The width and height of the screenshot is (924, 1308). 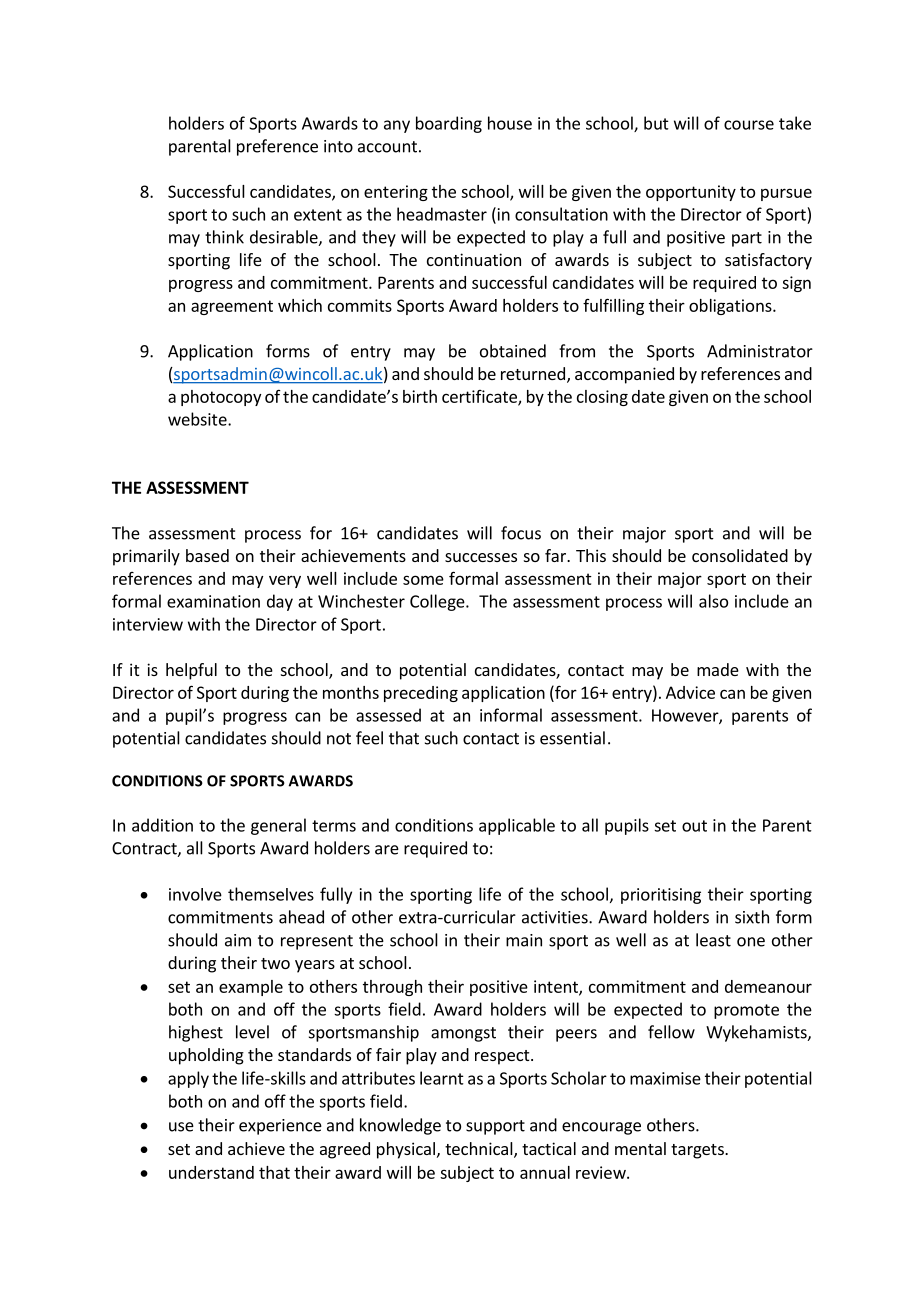 What do you see at coordinates (713, 601) in the screenshot?
I see `also` at bounding box center [713, 601].
